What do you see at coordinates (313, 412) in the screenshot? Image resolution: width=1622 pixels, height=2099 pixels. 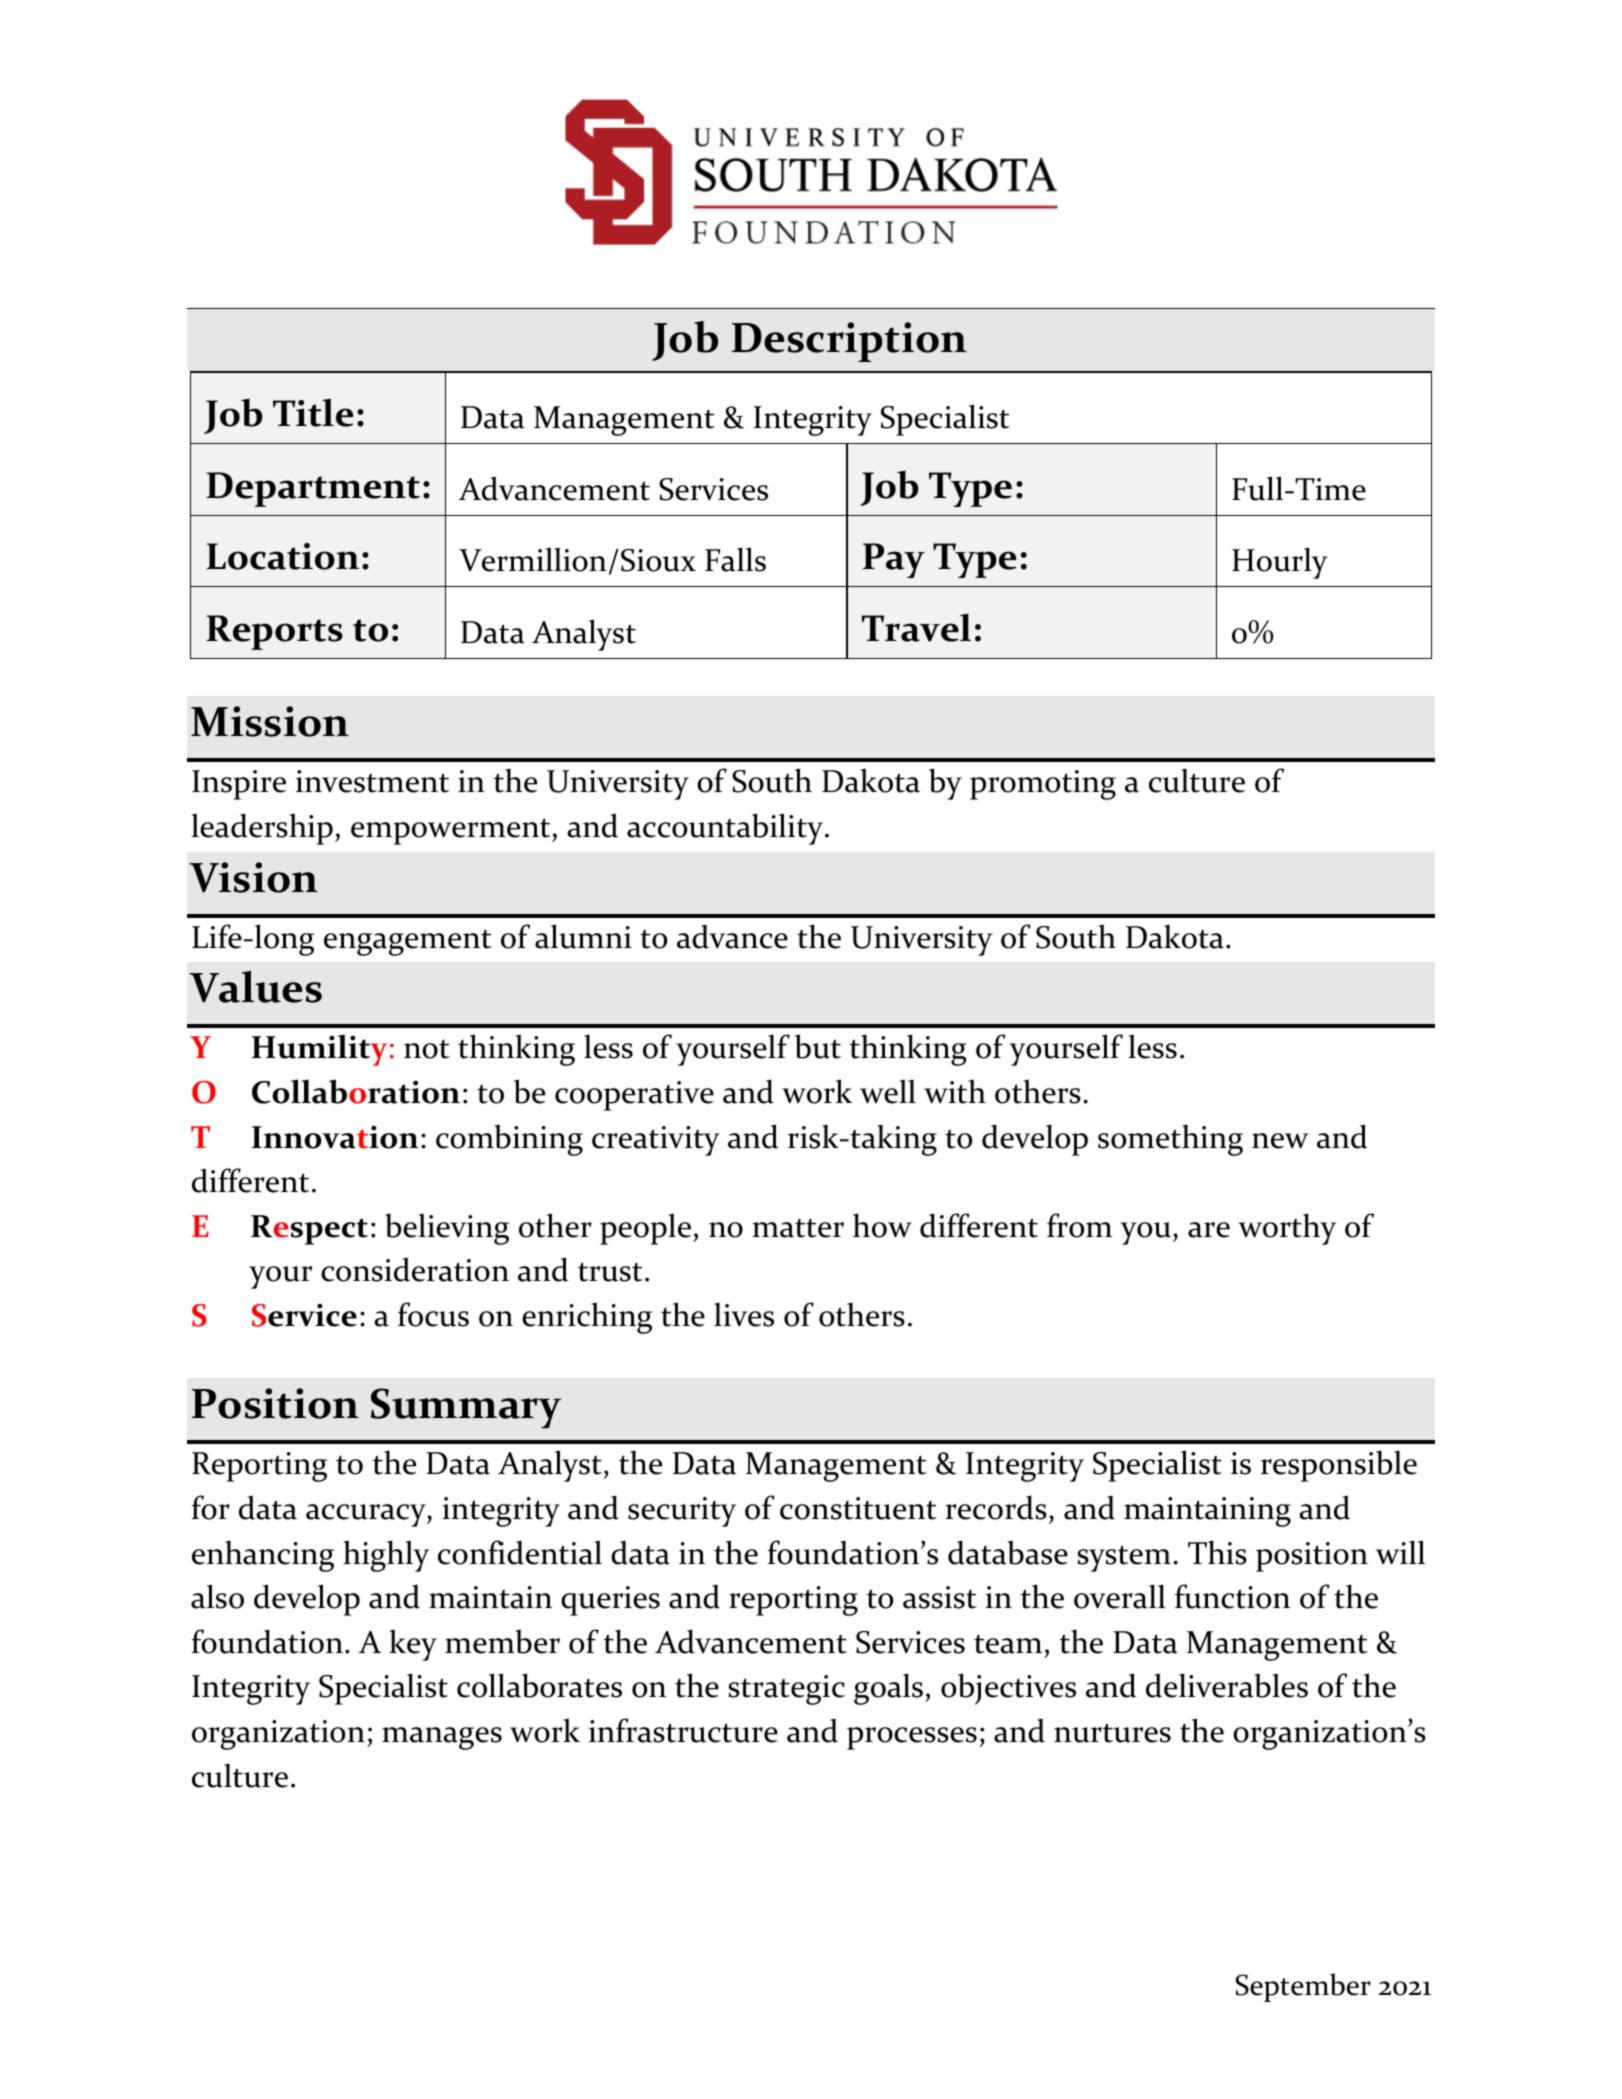 I see `Title` at bounding box center [313, 412].
